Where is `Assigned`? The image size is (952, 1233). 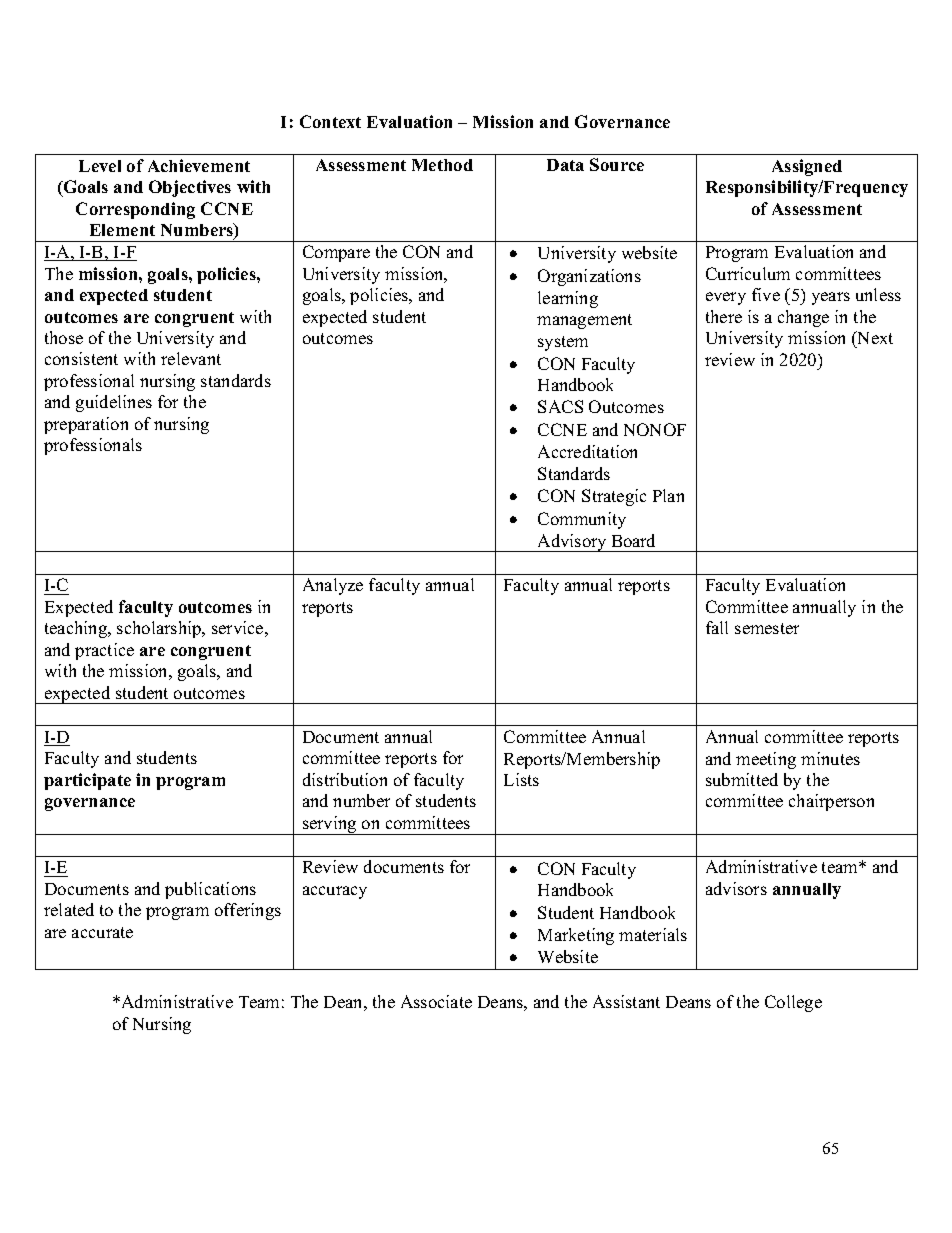 Assigned is located at coordinates (807, 167).
